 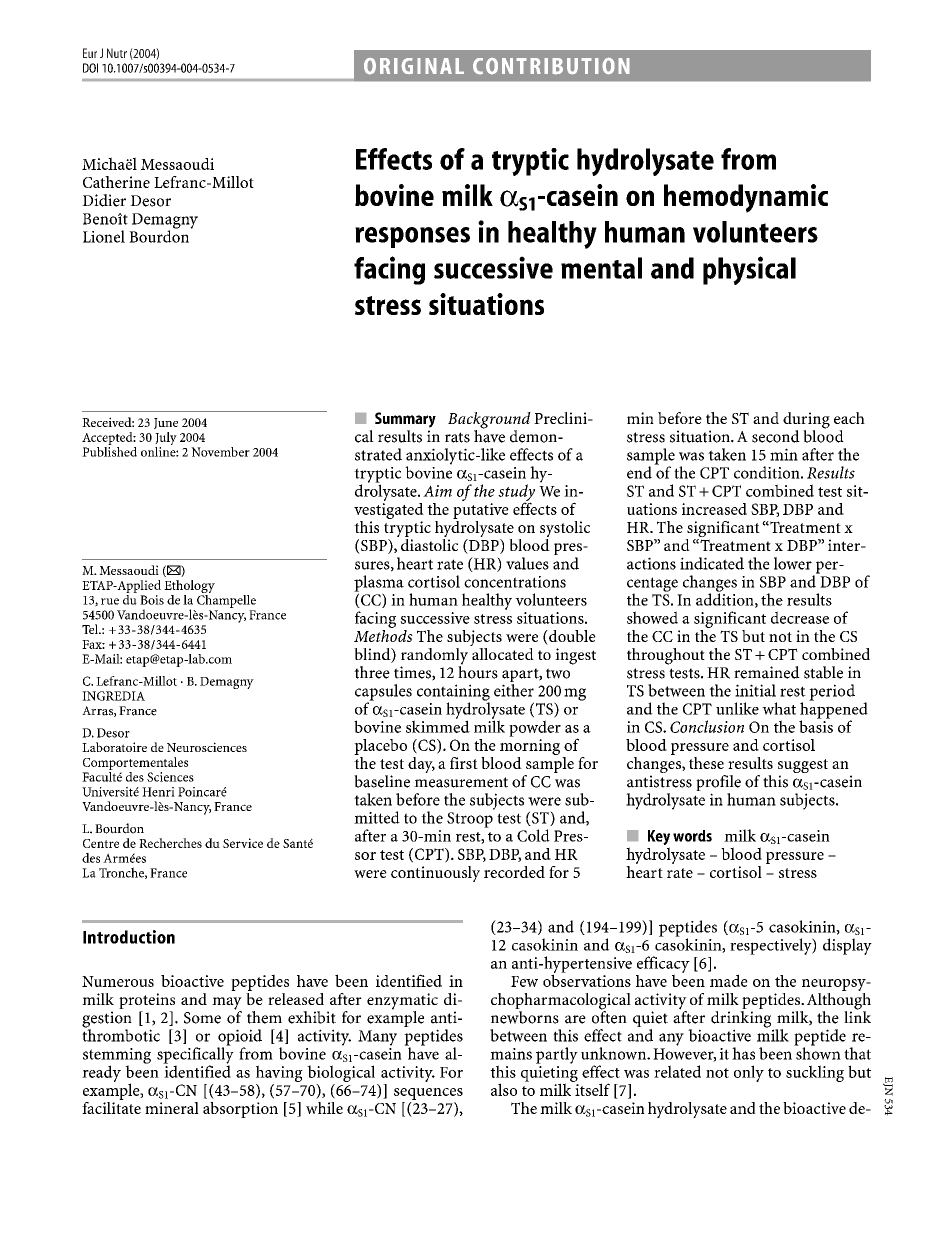 What do you see at coordinates (749, 270) in the page?
I see `physical` at bounding box center [749, 270].
